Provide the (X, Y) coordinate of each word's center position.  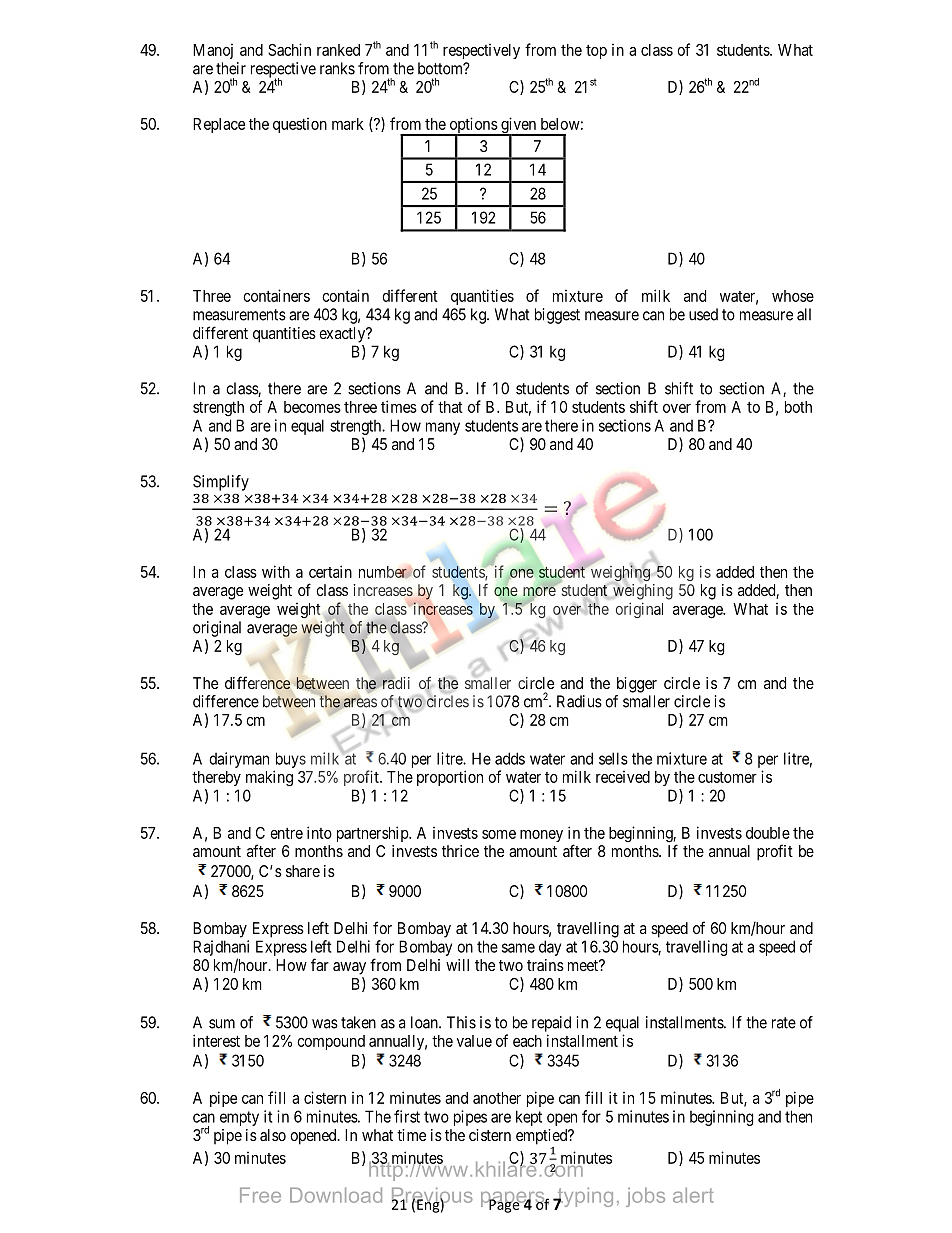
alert (693, 1195)
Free (260, 1195)
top (596, 52)
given (519, 126)
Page (504, 1205)
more (539, 591)
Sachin (289, 49)
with (276, 571)
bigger (637, 685)
